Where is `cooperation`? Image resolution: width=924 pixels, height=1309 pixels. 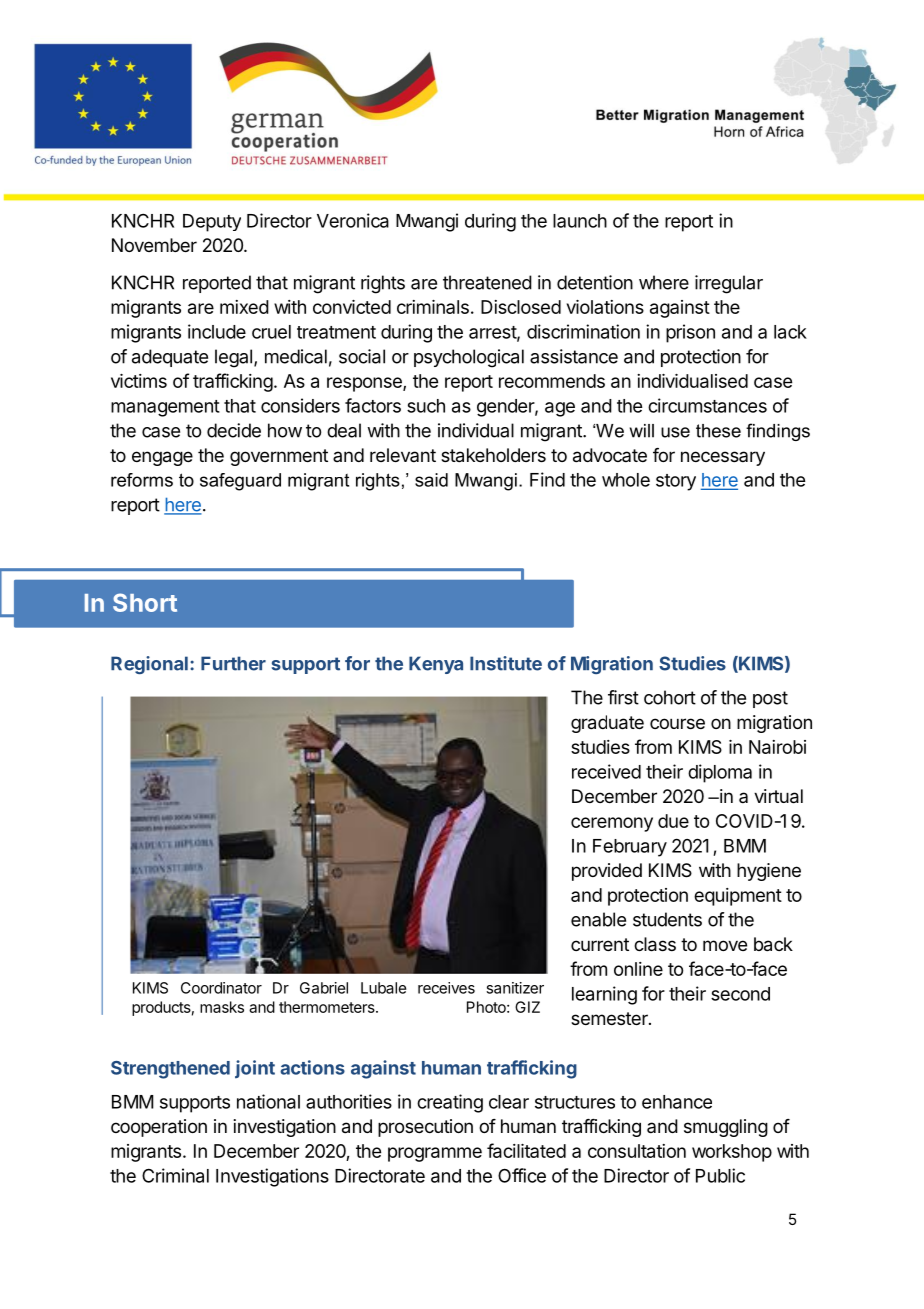 cooperation is located at coordinates (159, 1128).
